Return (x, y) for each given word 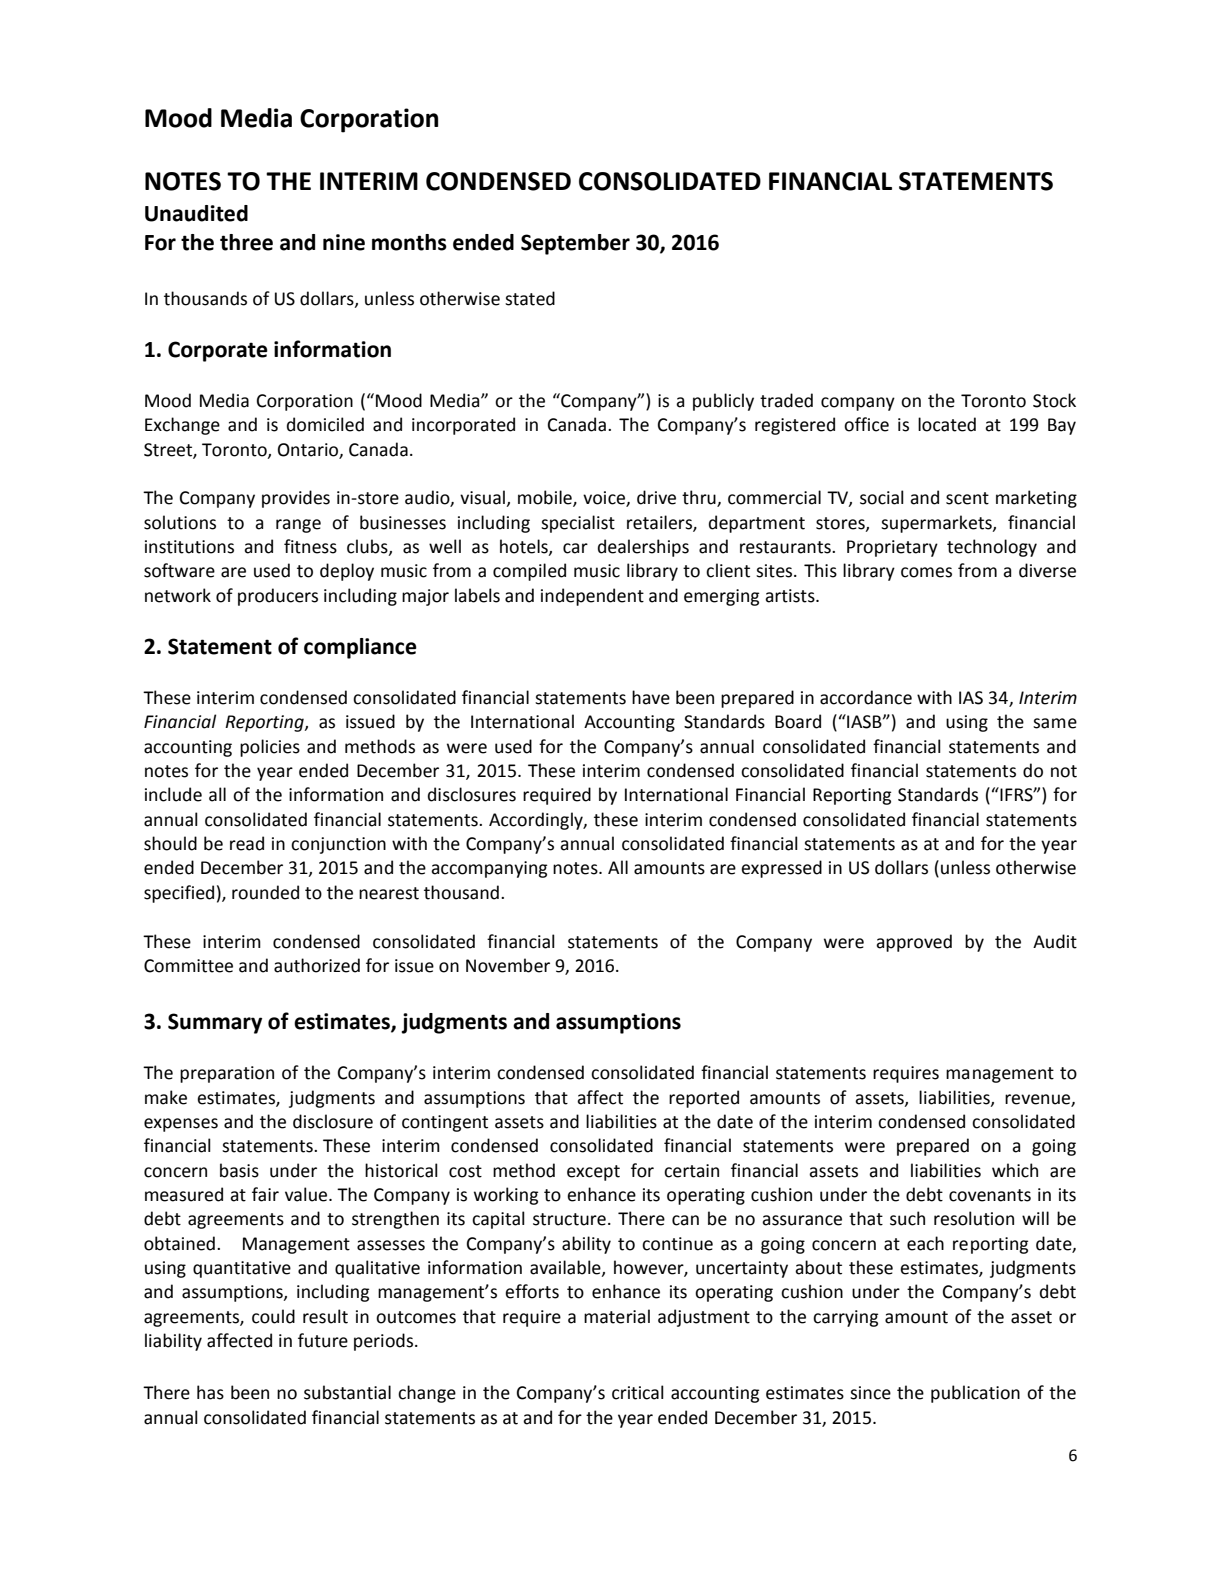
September (575, 244)
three (246, 242)
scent (967, 498)
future (323, 1340)
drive (656, 497)
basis (239, 1170)
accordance (866, 697)
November (508, 965)
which (1015, 1170)
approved (914, 943)
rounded (265, 892)
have (651, 697)
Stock (1054, 400)
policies (270, 748)
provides (296, 499)
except (593, 1173)
